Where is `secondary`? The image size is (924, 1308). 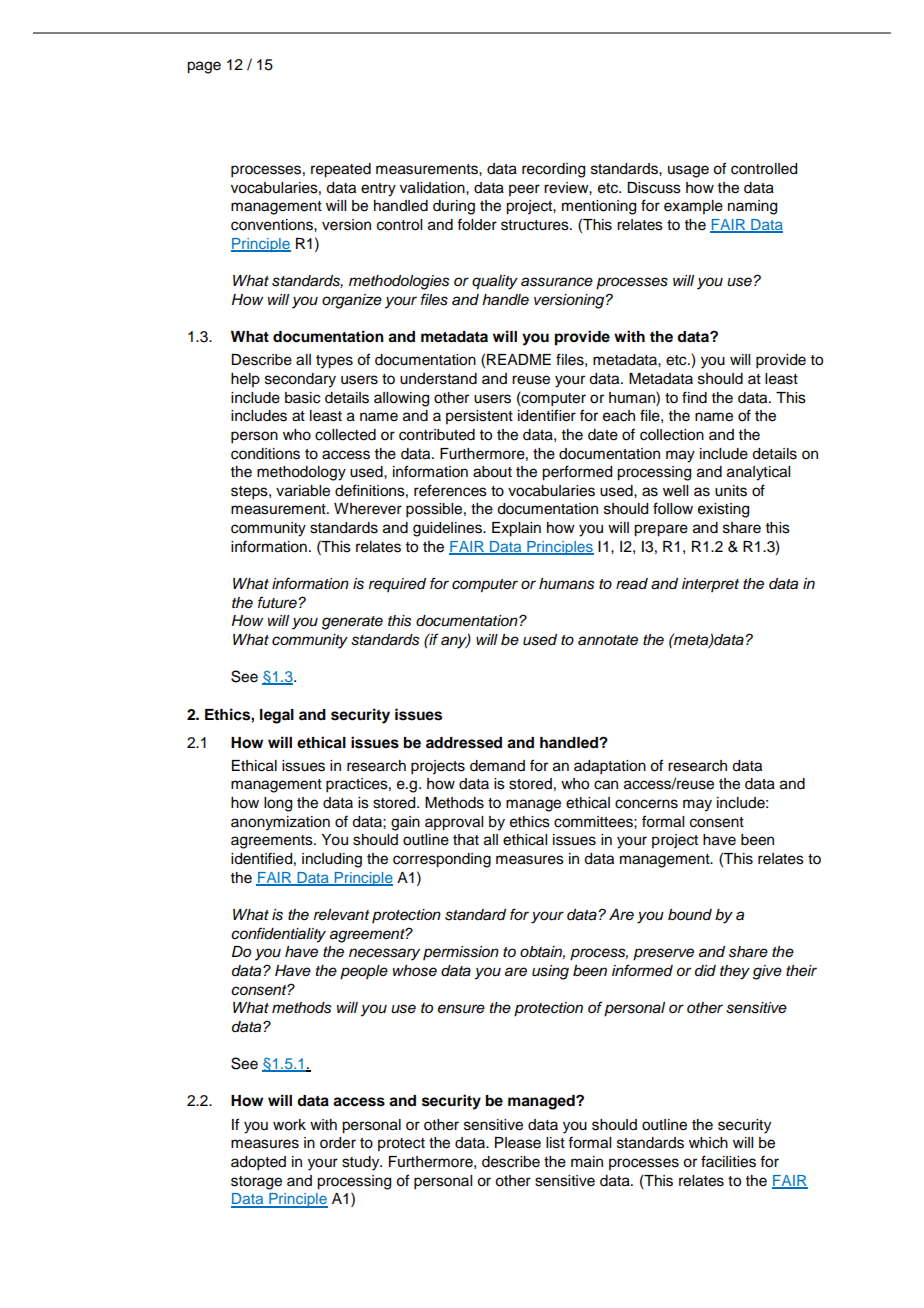
secondary is located at coordinates (300, 380).
